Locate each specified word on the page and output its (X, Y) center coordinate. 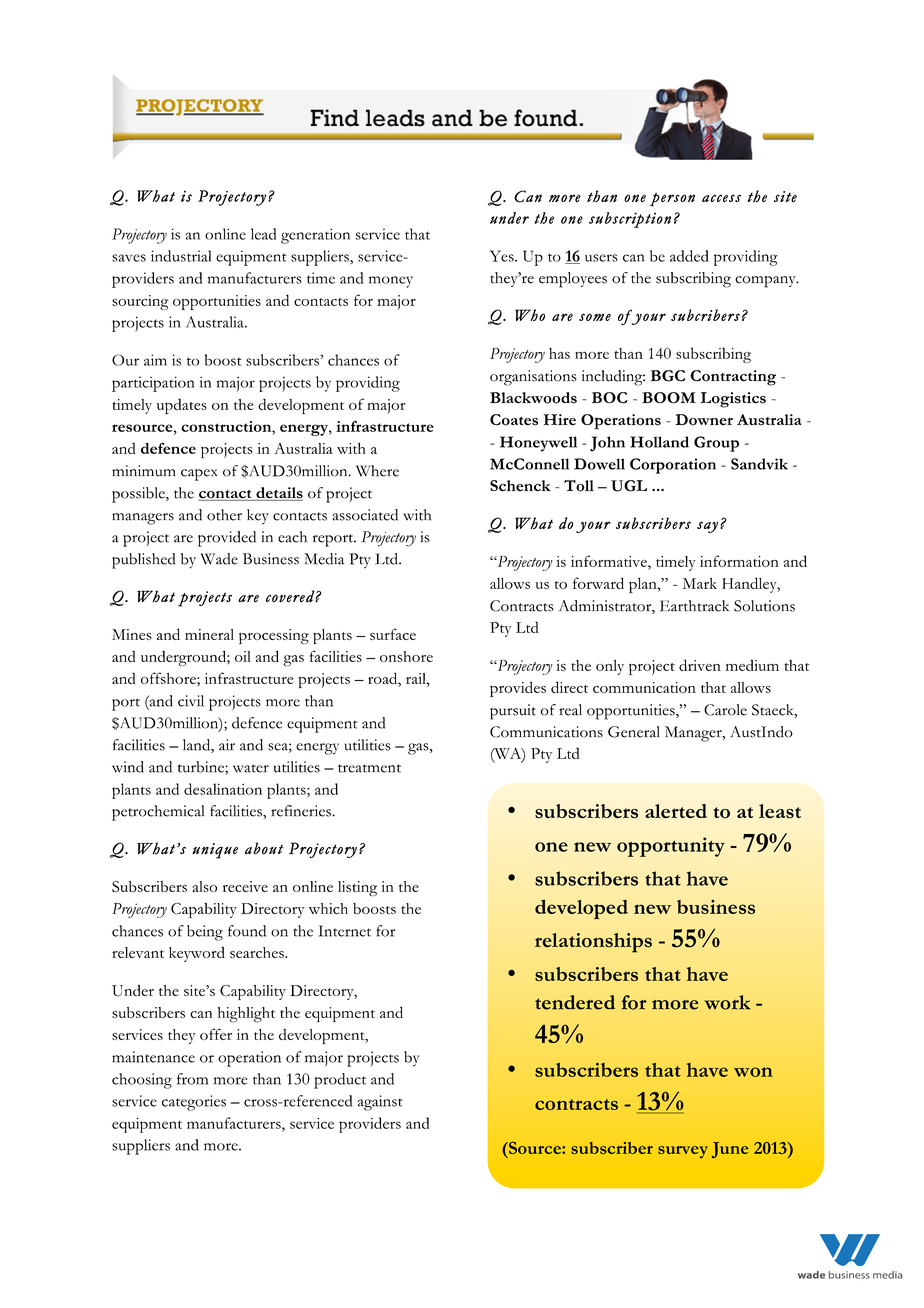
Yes (503, 256)
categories (194, 1103)
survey (683, 1152)
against (380, 1103)
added (689, 256)
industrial (181, 256)
